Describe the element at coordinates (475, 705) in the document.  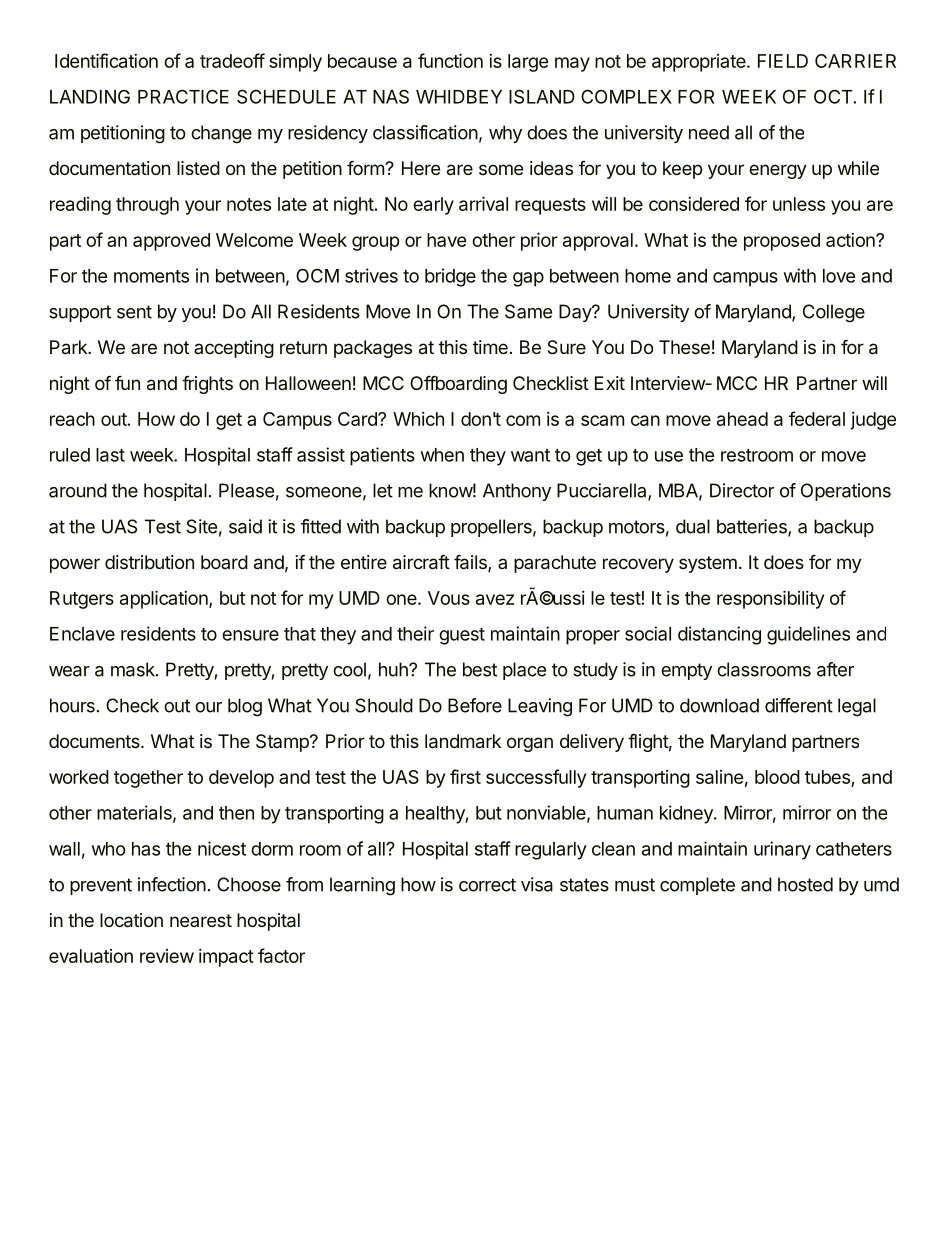
I see `Before` at that location.
